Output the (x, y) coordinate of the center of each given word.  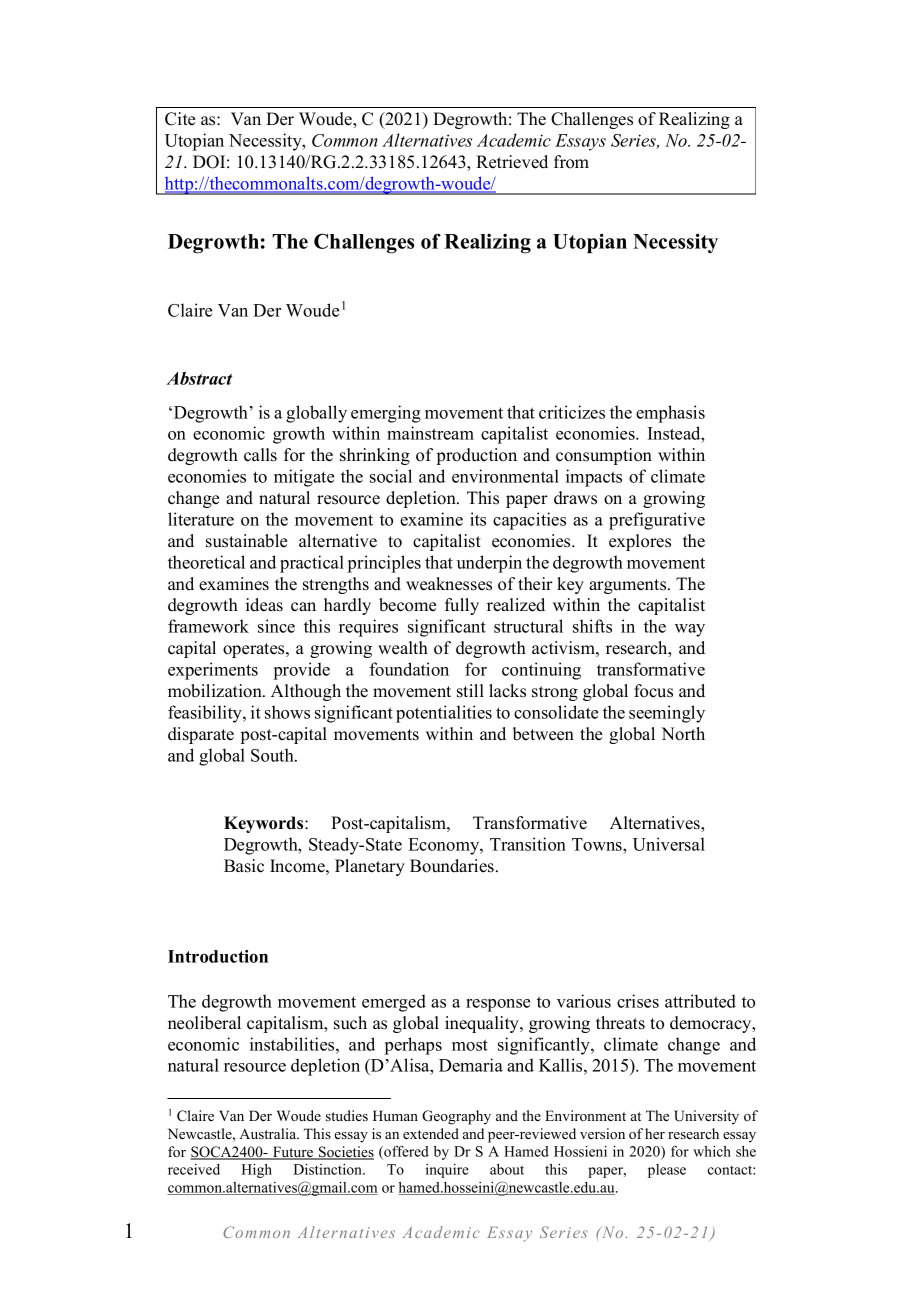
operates (255, 650)
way (690, 630)
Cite (180, 119)
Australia (269, 1133)
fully (462, 606)
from (571, 162)
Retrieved (512, 162)
